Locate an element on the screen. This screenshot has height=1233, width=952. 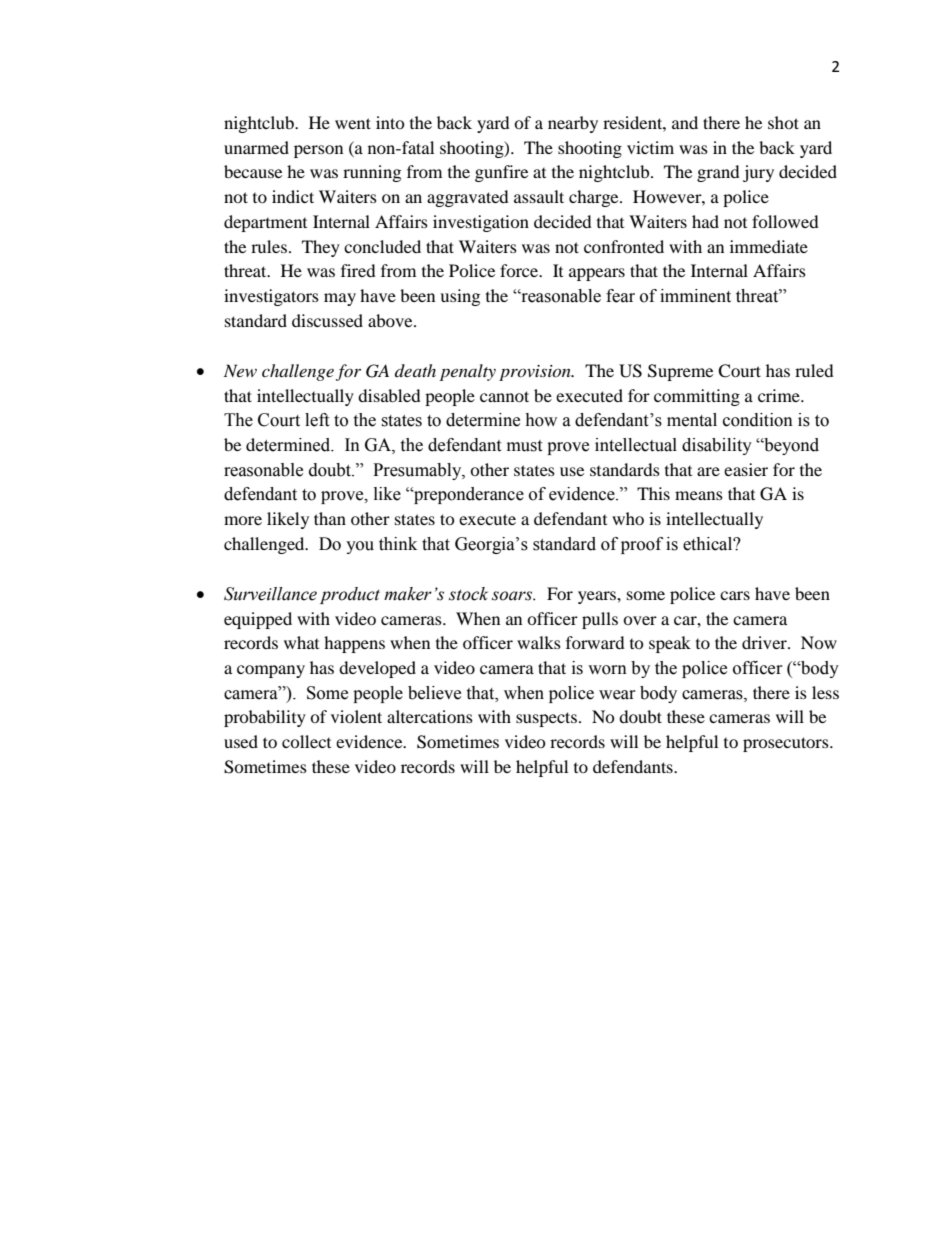
ruled is located at coordinates (814, 370).
